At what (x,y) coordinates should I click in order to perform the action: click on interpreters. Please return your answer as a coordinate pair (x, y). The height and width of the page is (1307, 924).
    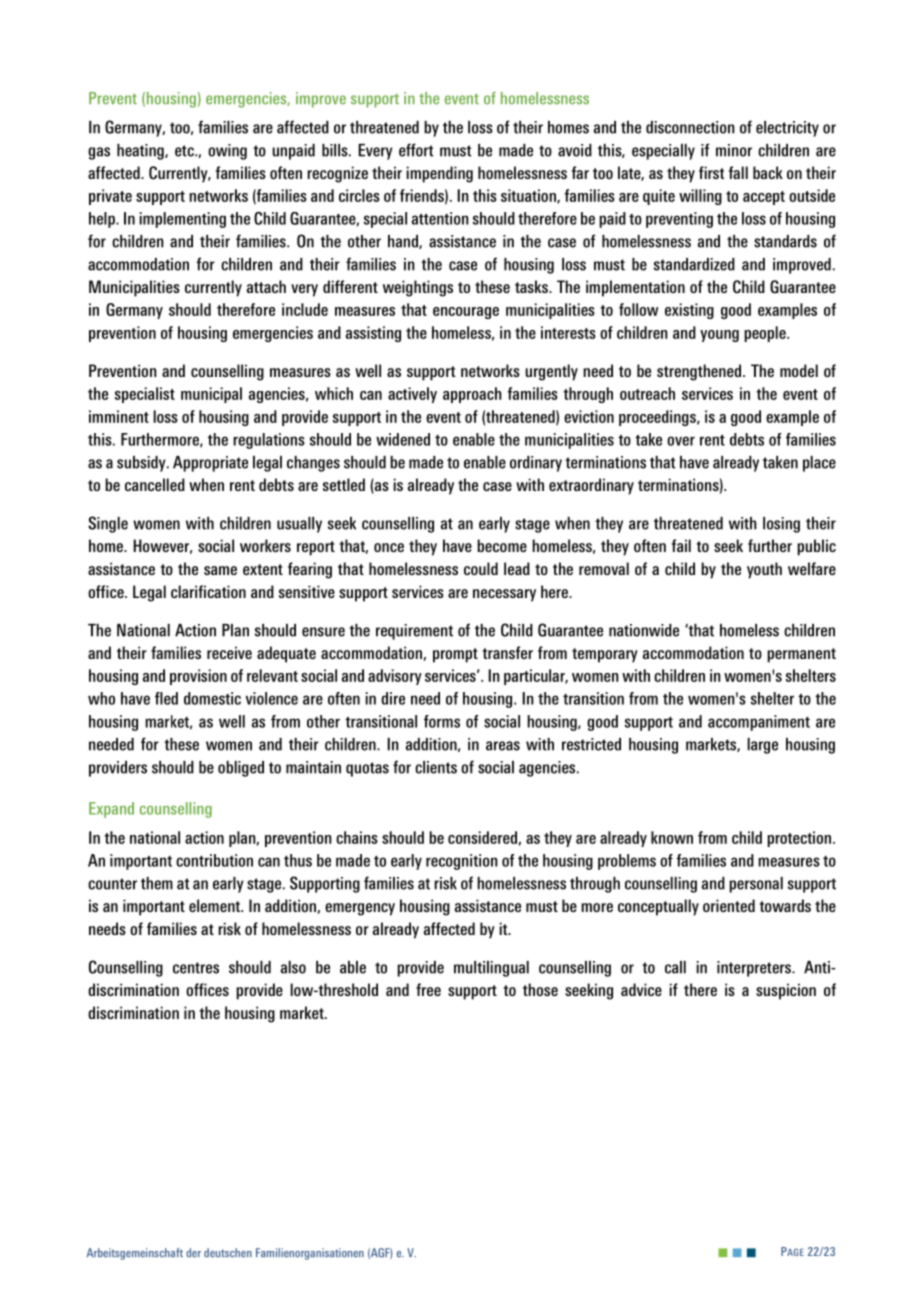
    Looking at the image, I should click on (755, 969).
